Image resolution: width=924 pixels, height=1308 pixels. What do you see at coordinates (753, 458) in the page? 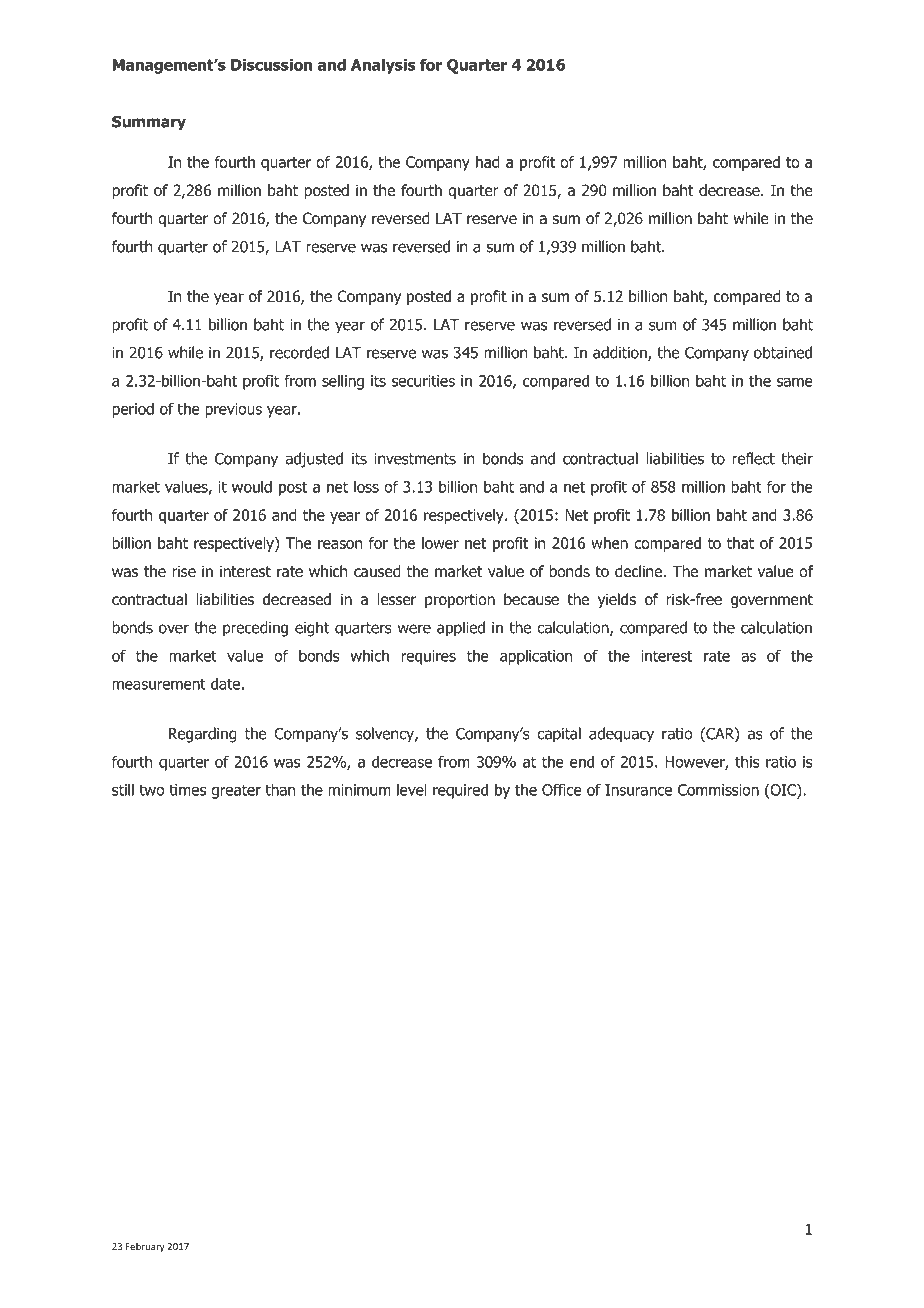
I see `reflect` at bounding box center [753, 458].
